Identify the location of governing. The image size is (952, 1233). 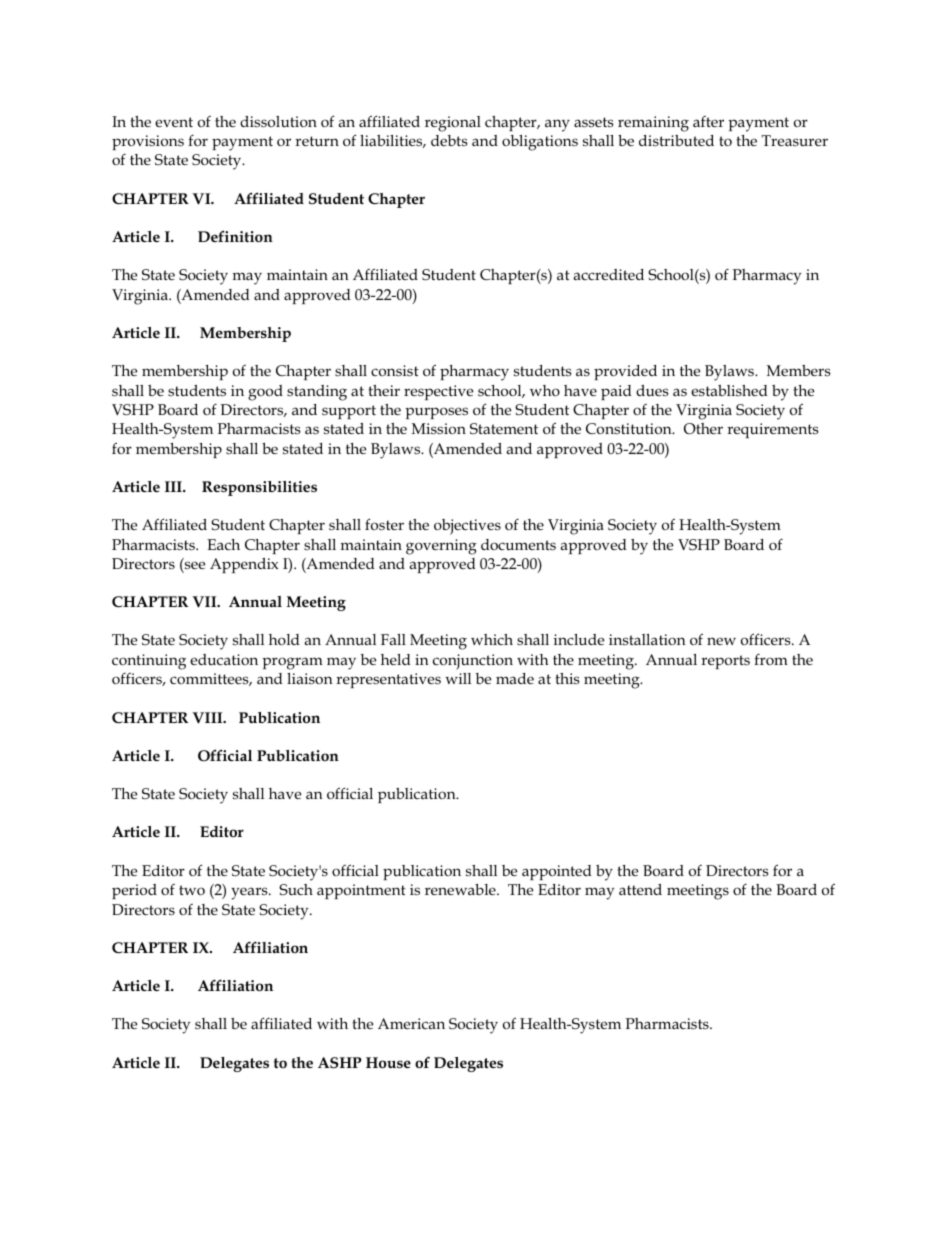
(441, 547).
